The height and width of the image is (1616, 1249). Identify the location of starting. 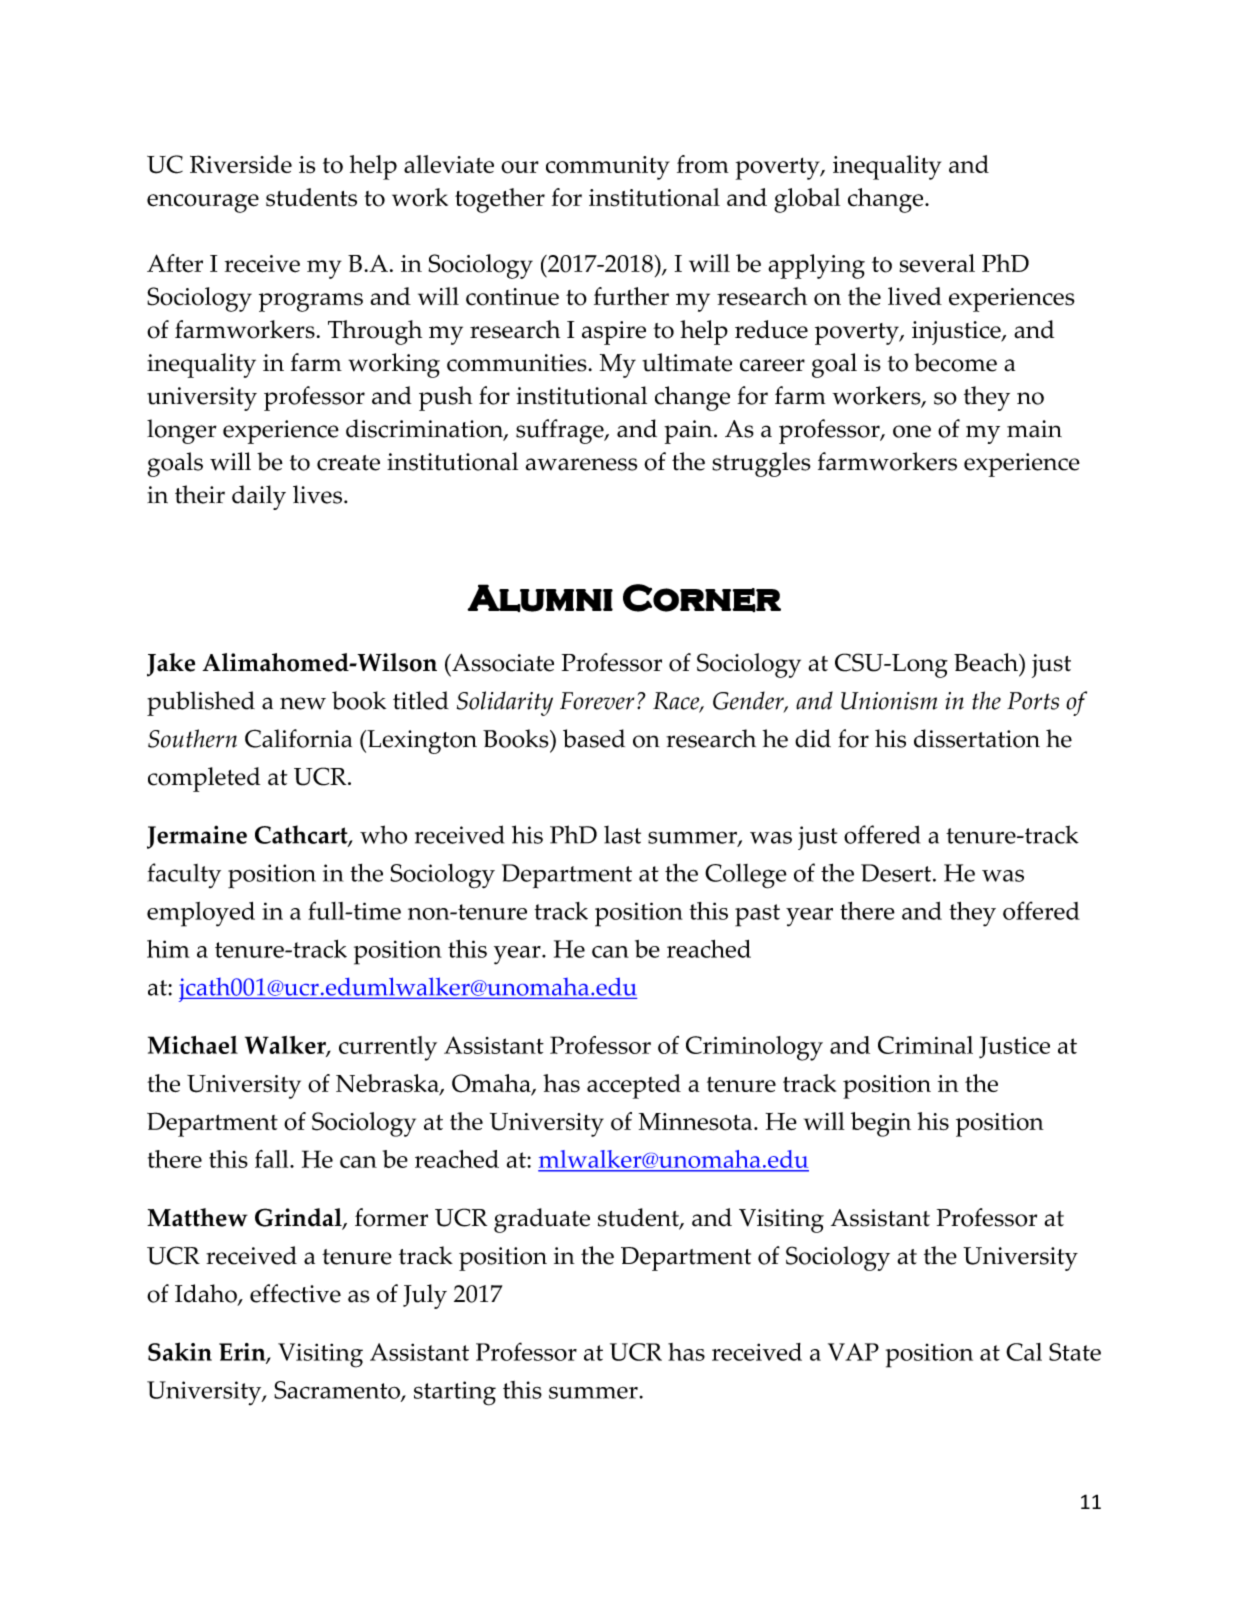
(455, 1393).
